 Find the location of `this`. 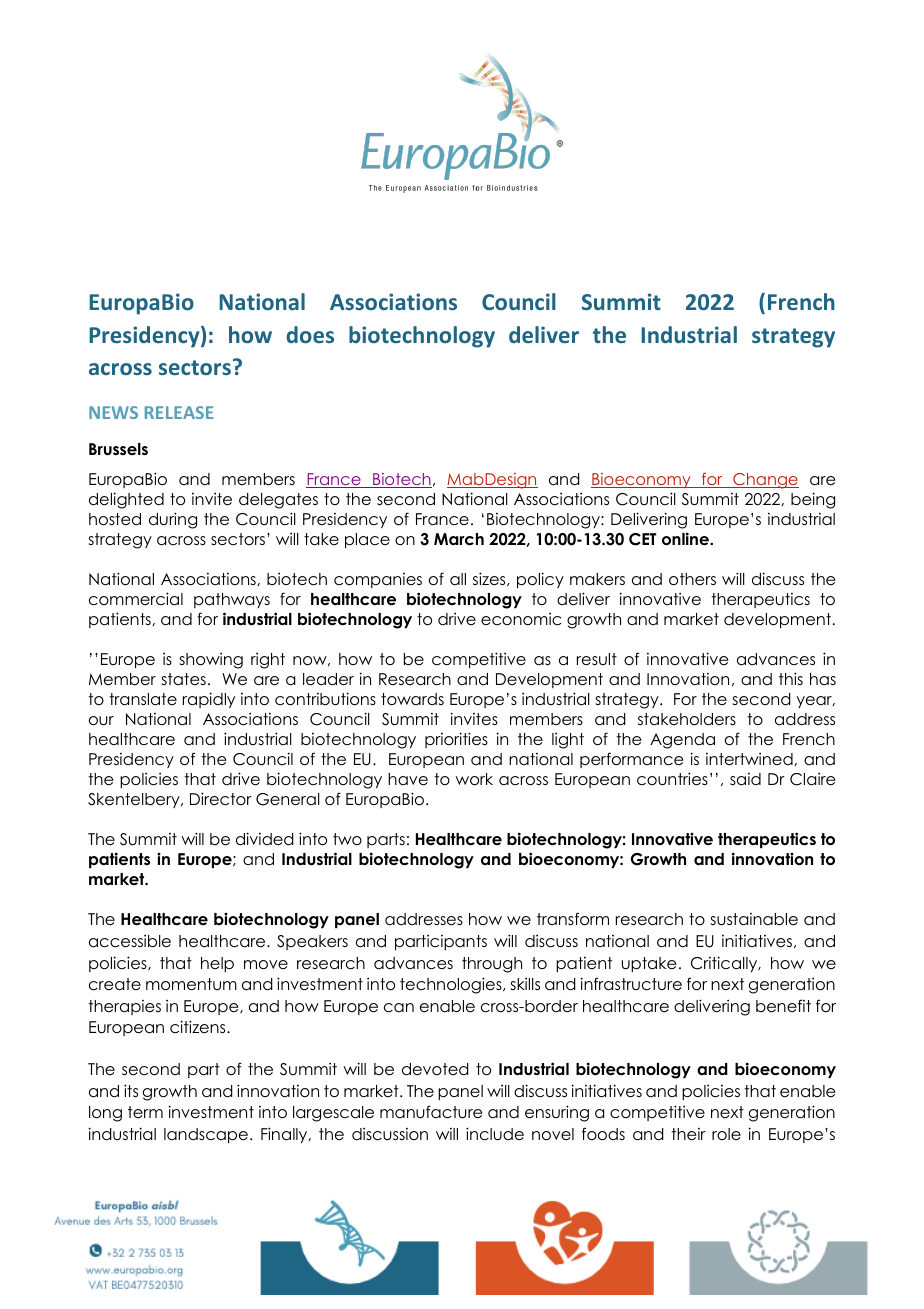

this is located at coordinates (791, 678).
